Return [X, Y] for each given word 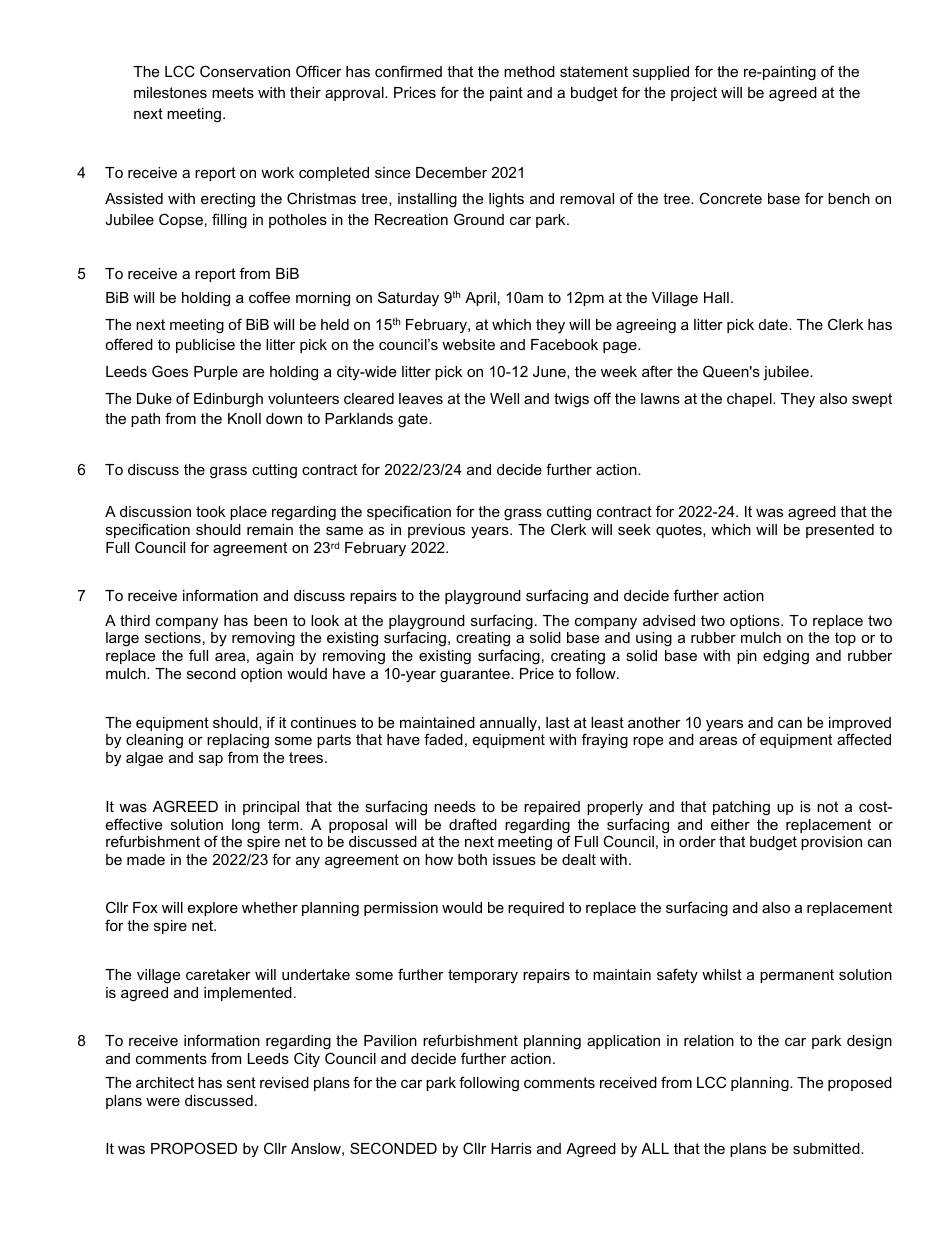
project [694, 94]
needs [455, 806]
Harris [511, 1148]
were [163, 1102]
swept [872, 400]
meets [233, 92]
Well [504, 398]
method [529, 71]
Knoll [244, 418]
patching [741, 808]
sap [211, 760]
